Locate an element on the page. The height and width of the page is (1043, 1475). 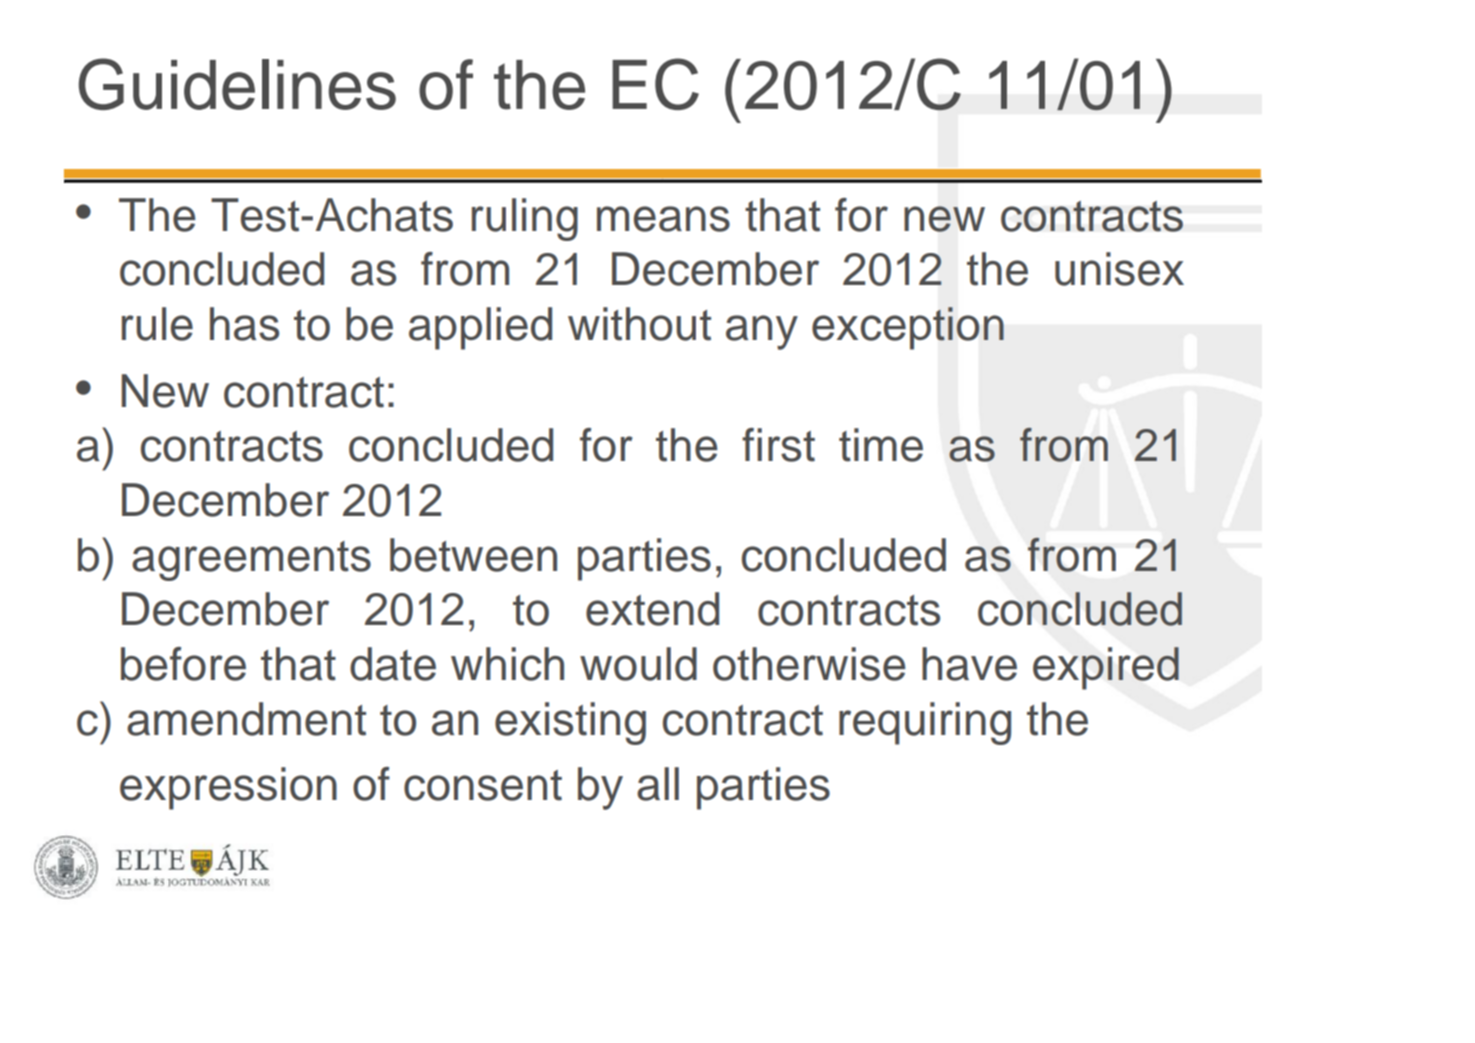
exception is located at coordinates (908, 328).
